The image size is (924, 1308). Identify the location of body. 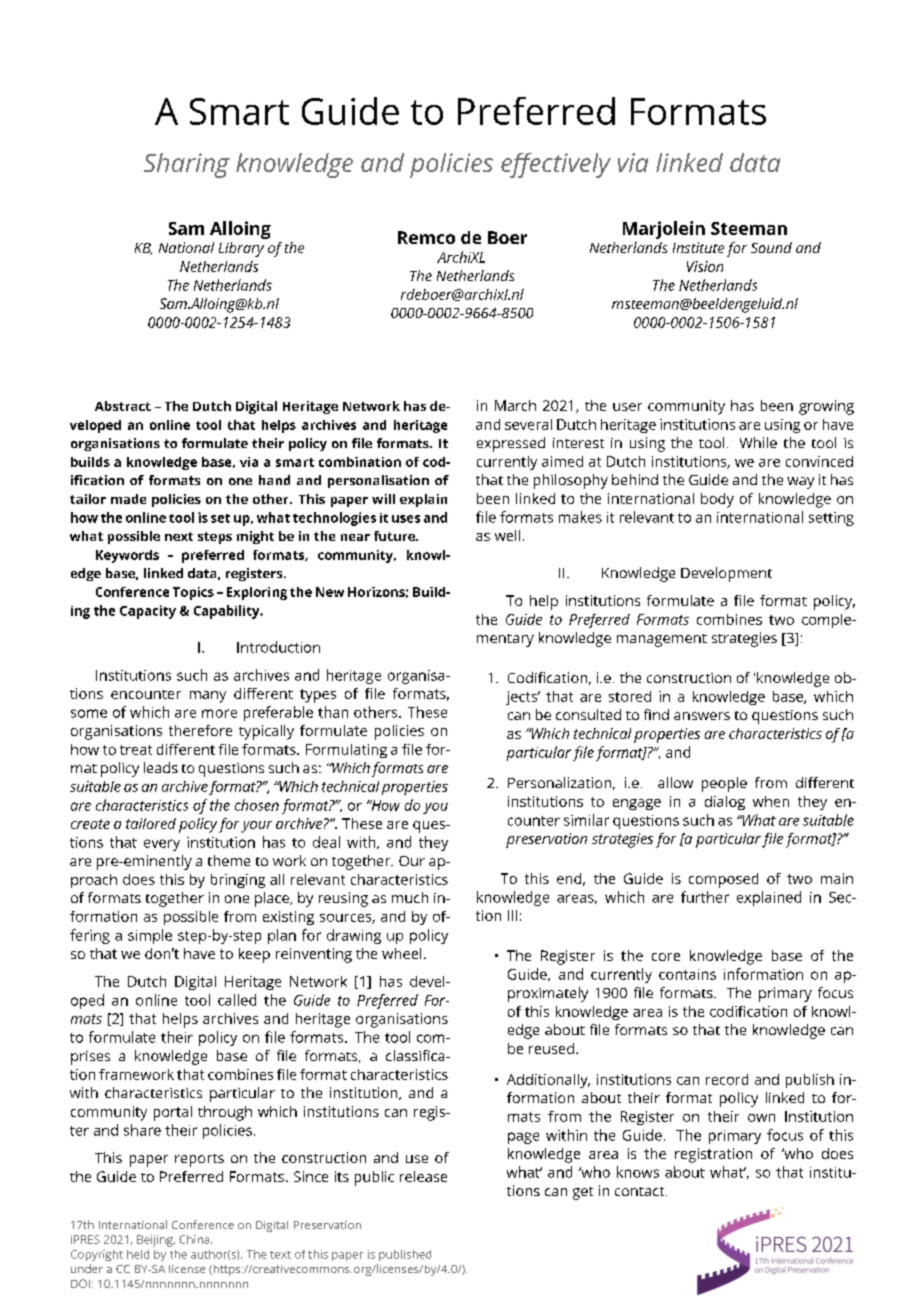
(717, 500).
